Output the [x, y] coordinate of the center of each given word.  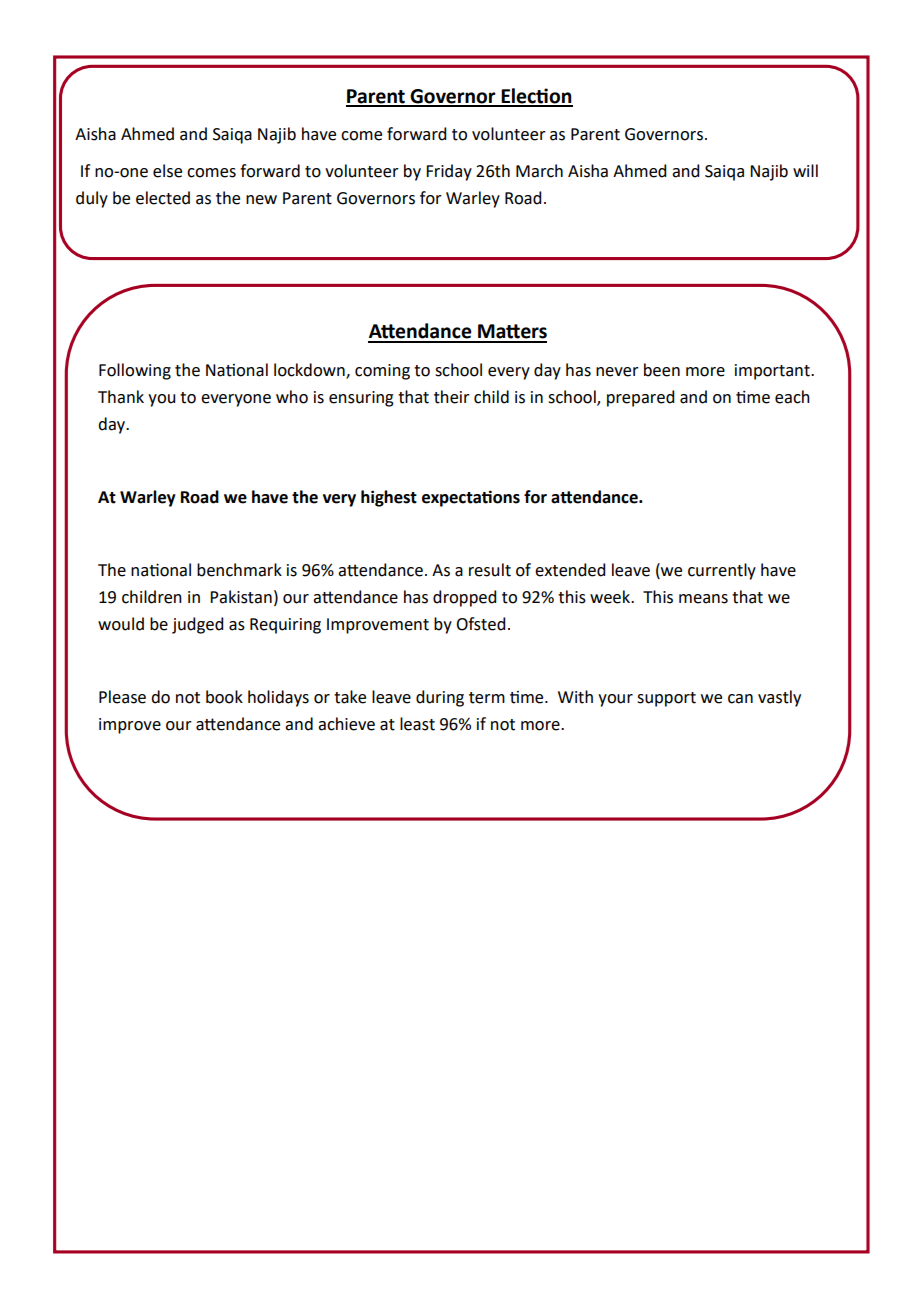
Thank [121, 397]
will [805, 170]
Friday [449, 172]
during [440, 698]
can [740, 699]
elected [163, 198]
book [224, 697]
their [452, 397]
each [792, 397]
